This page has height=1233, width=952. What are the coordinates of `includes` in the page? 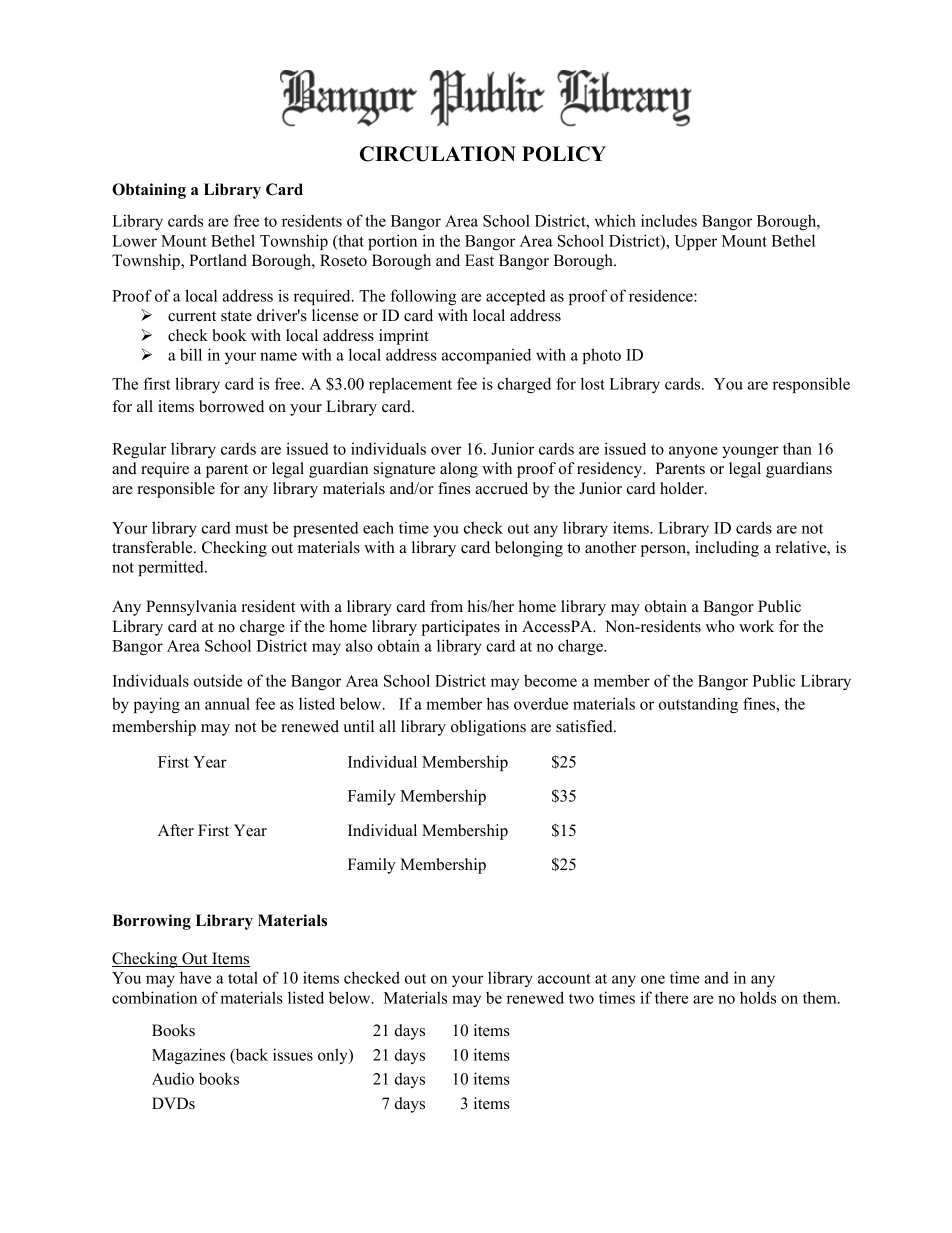 It's located at (669, 220).
